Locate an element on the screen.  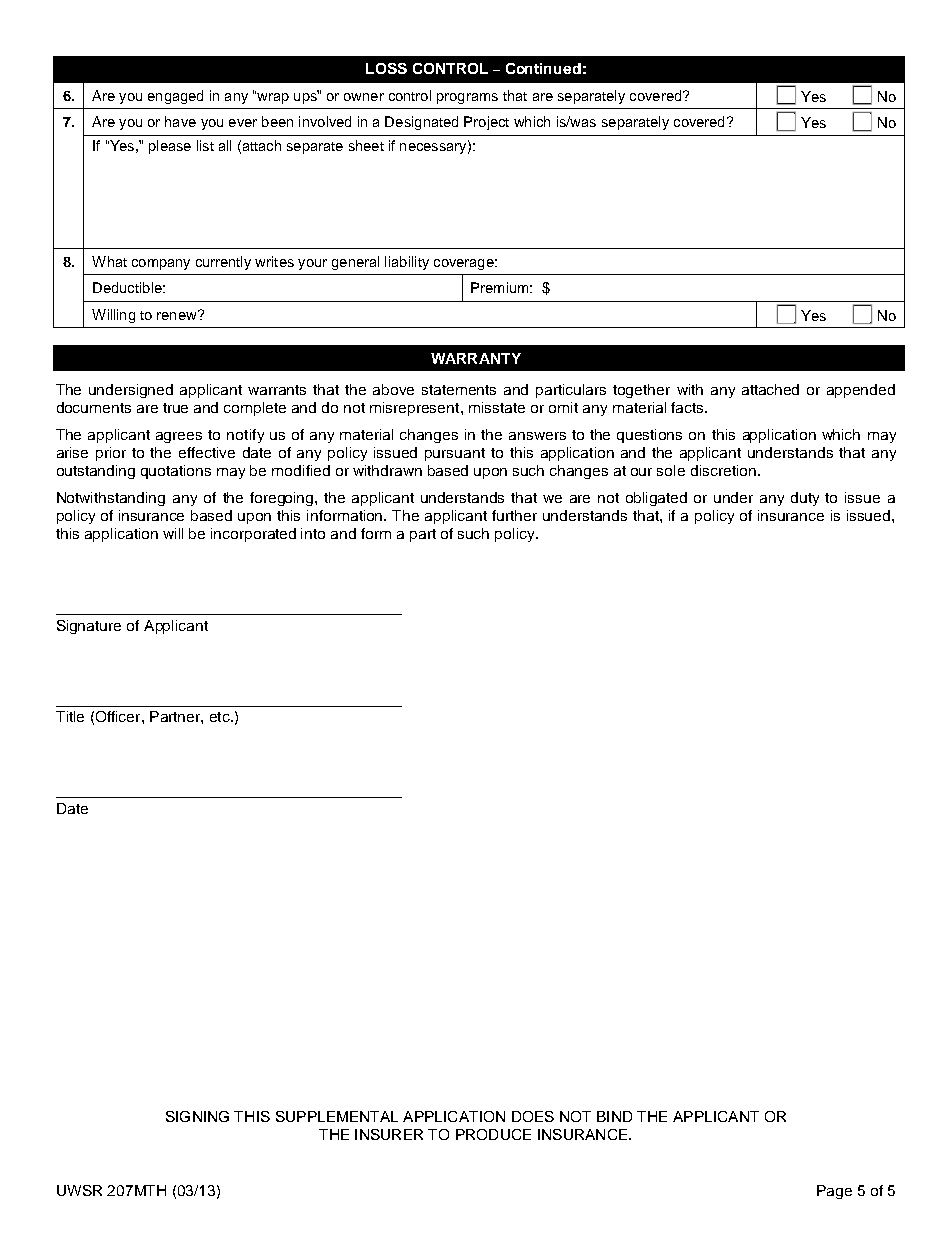
Page is located at coordinates (834, 1192).
